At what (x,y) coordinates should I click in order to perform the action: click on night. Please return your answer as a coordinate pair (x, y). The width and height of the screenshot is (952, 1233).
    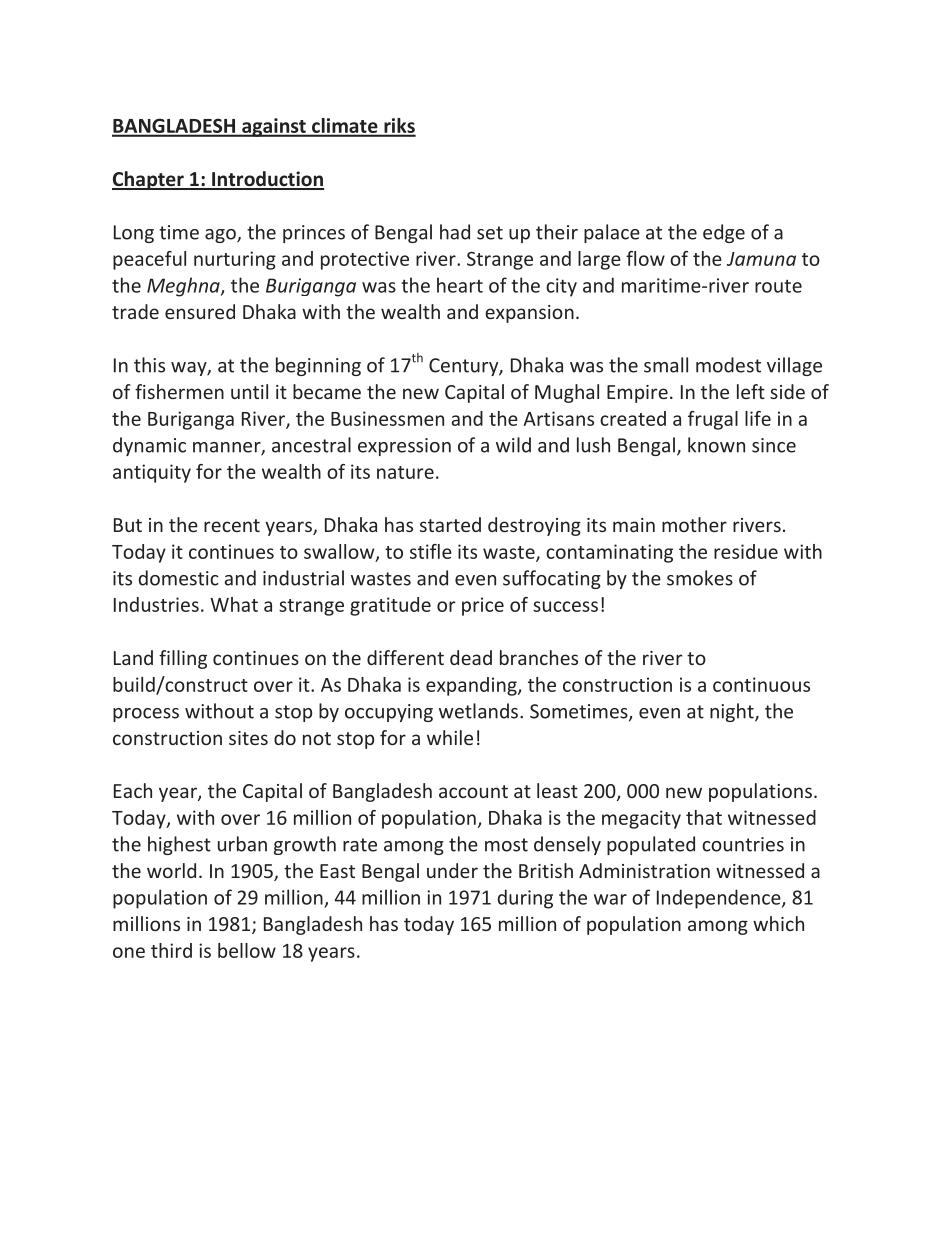
    Looking at the image, I should click on (733, 712).
